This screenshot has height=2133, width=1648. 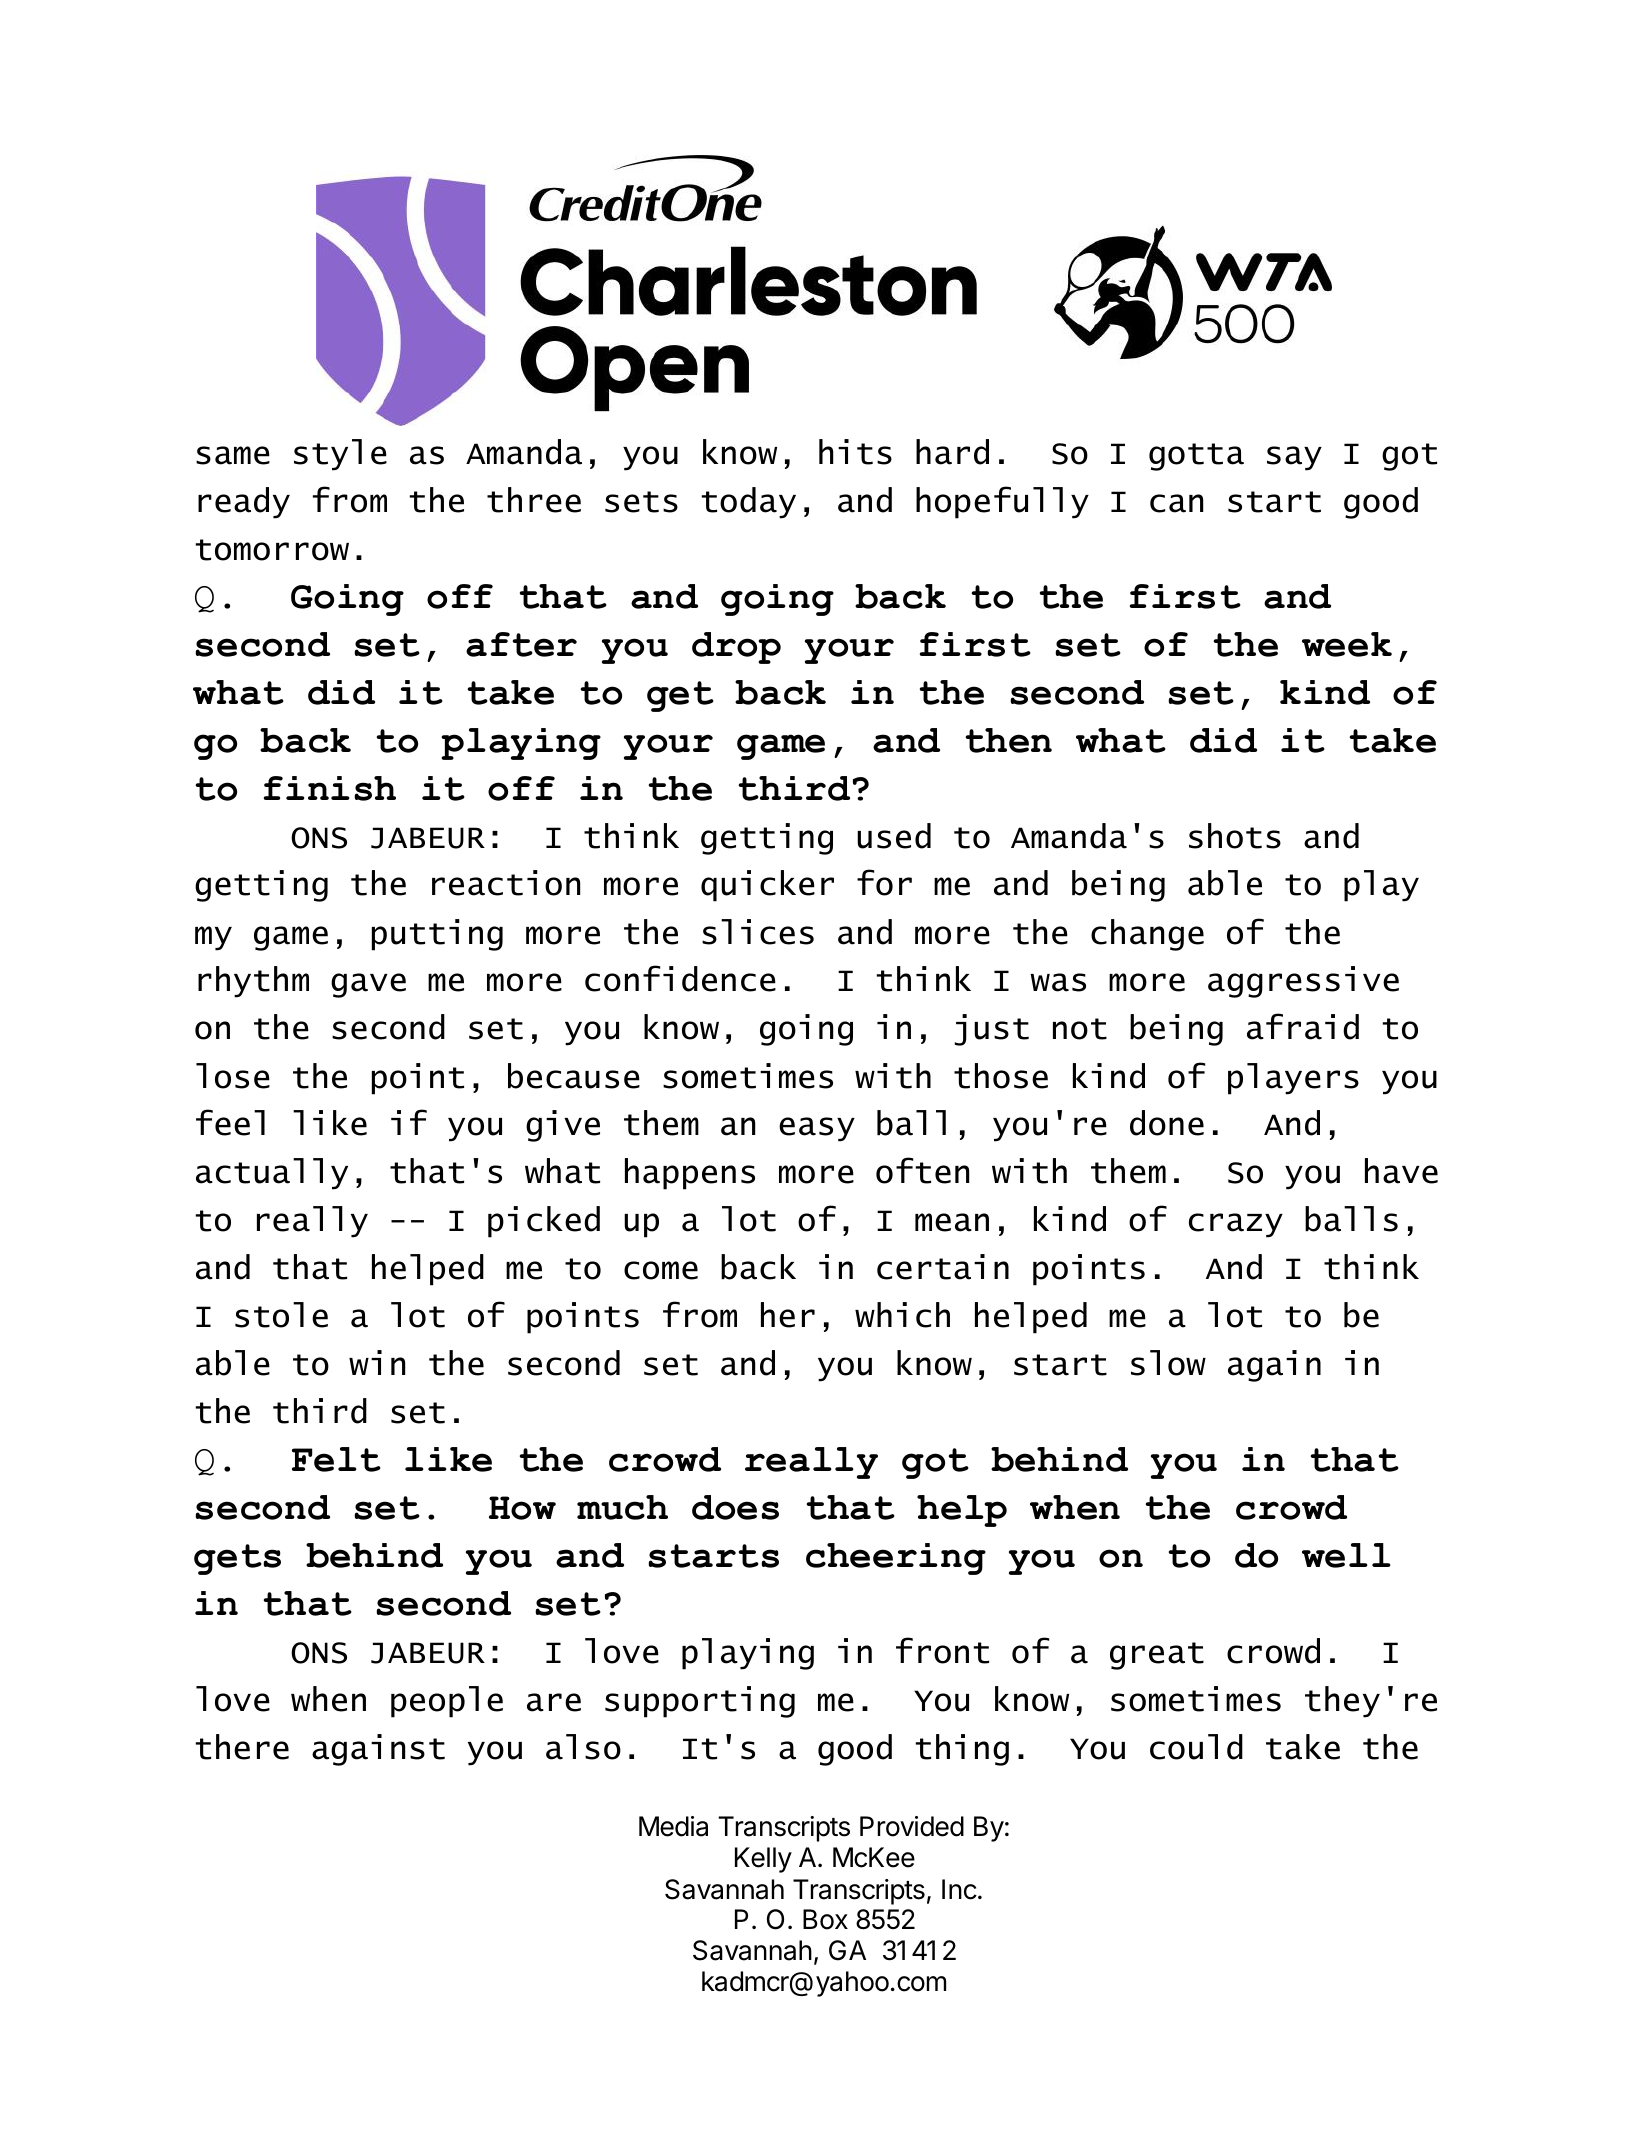 I want to click on today, so click(x=748, y=503).
